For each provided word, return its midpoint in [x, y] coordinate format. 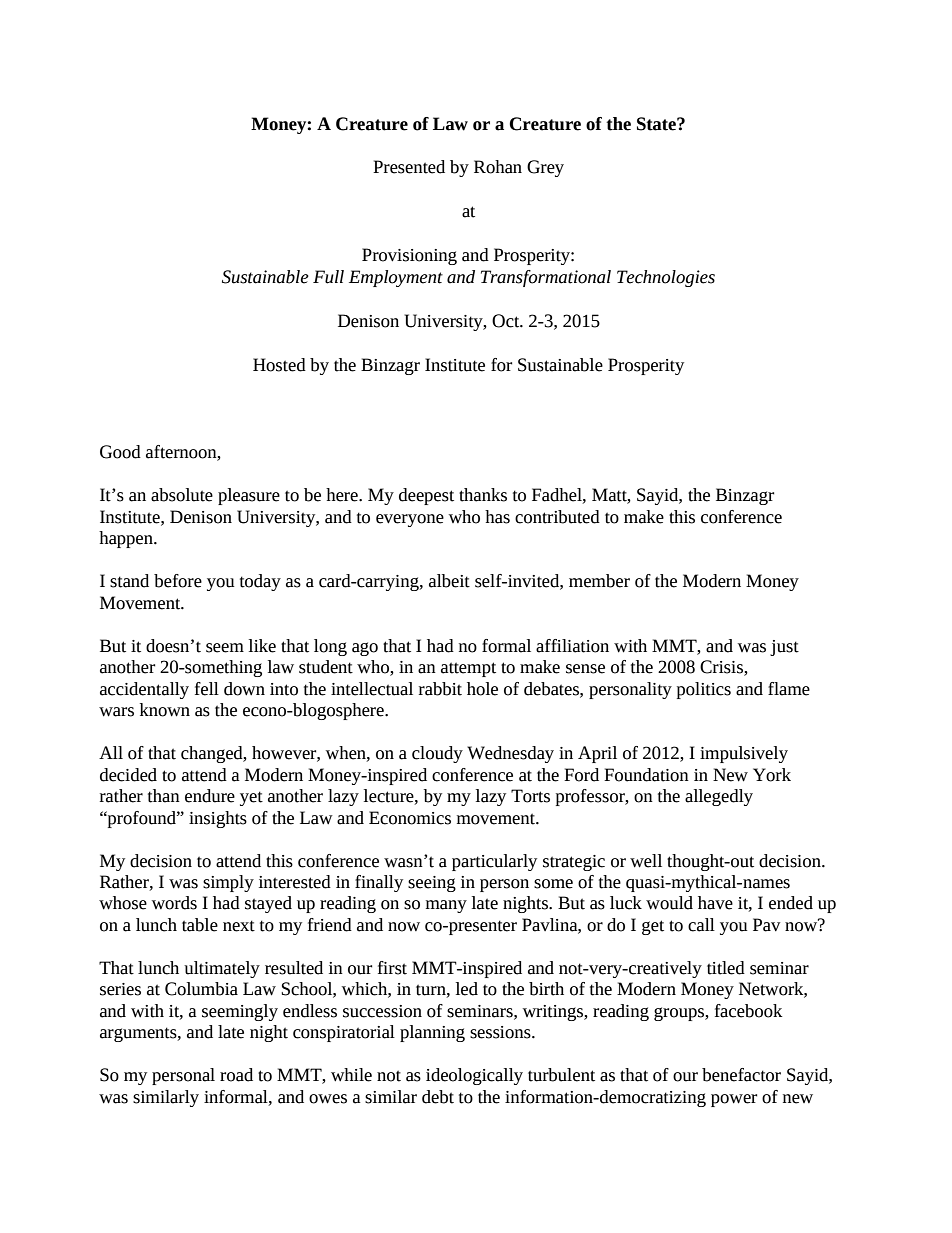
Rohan [498, 167]
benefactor [741, 1075]
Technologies [666, 278]
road [236, 1075]
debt [438, 1097]
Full [328, 277]
